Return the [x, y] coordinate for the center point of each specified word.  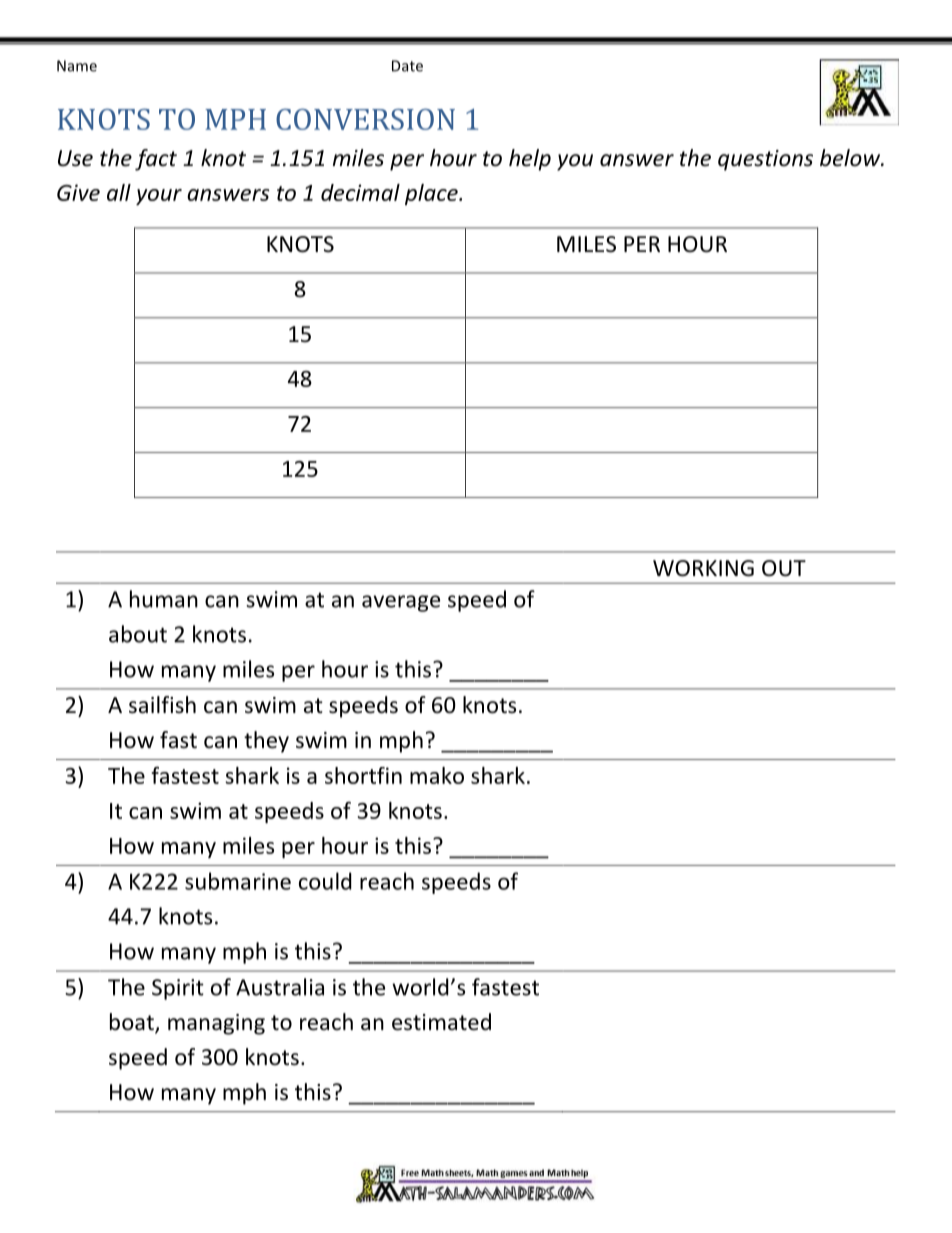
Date [407, 66]
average [401, 603]
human [164, 599]
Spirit [178, 989]
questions [765, 160]
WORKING [703, 568]
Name [77, 66]
